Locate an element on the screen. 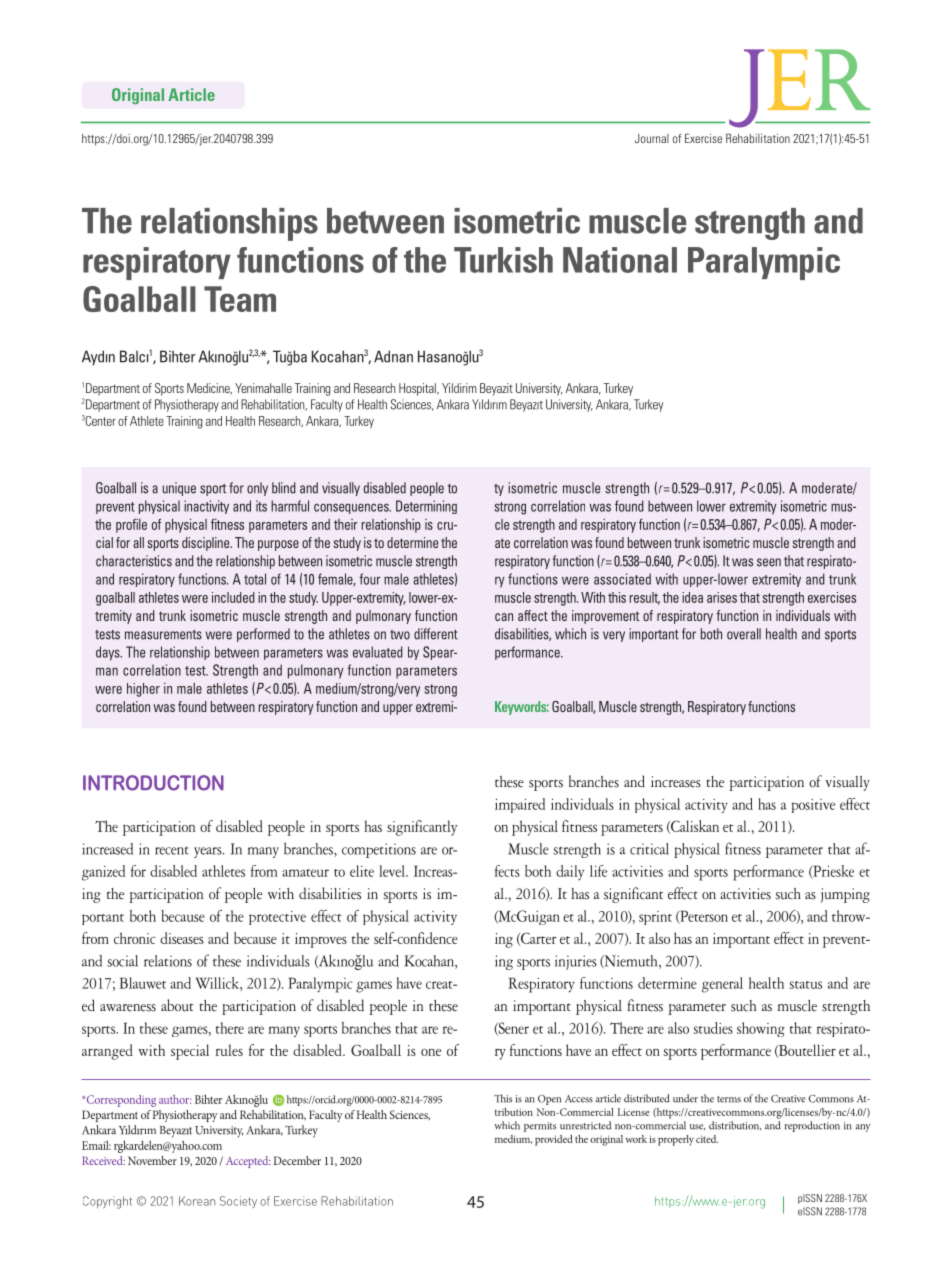 This screenshot has height=1270, width=952. November is located at coordinates (152, 1160).
